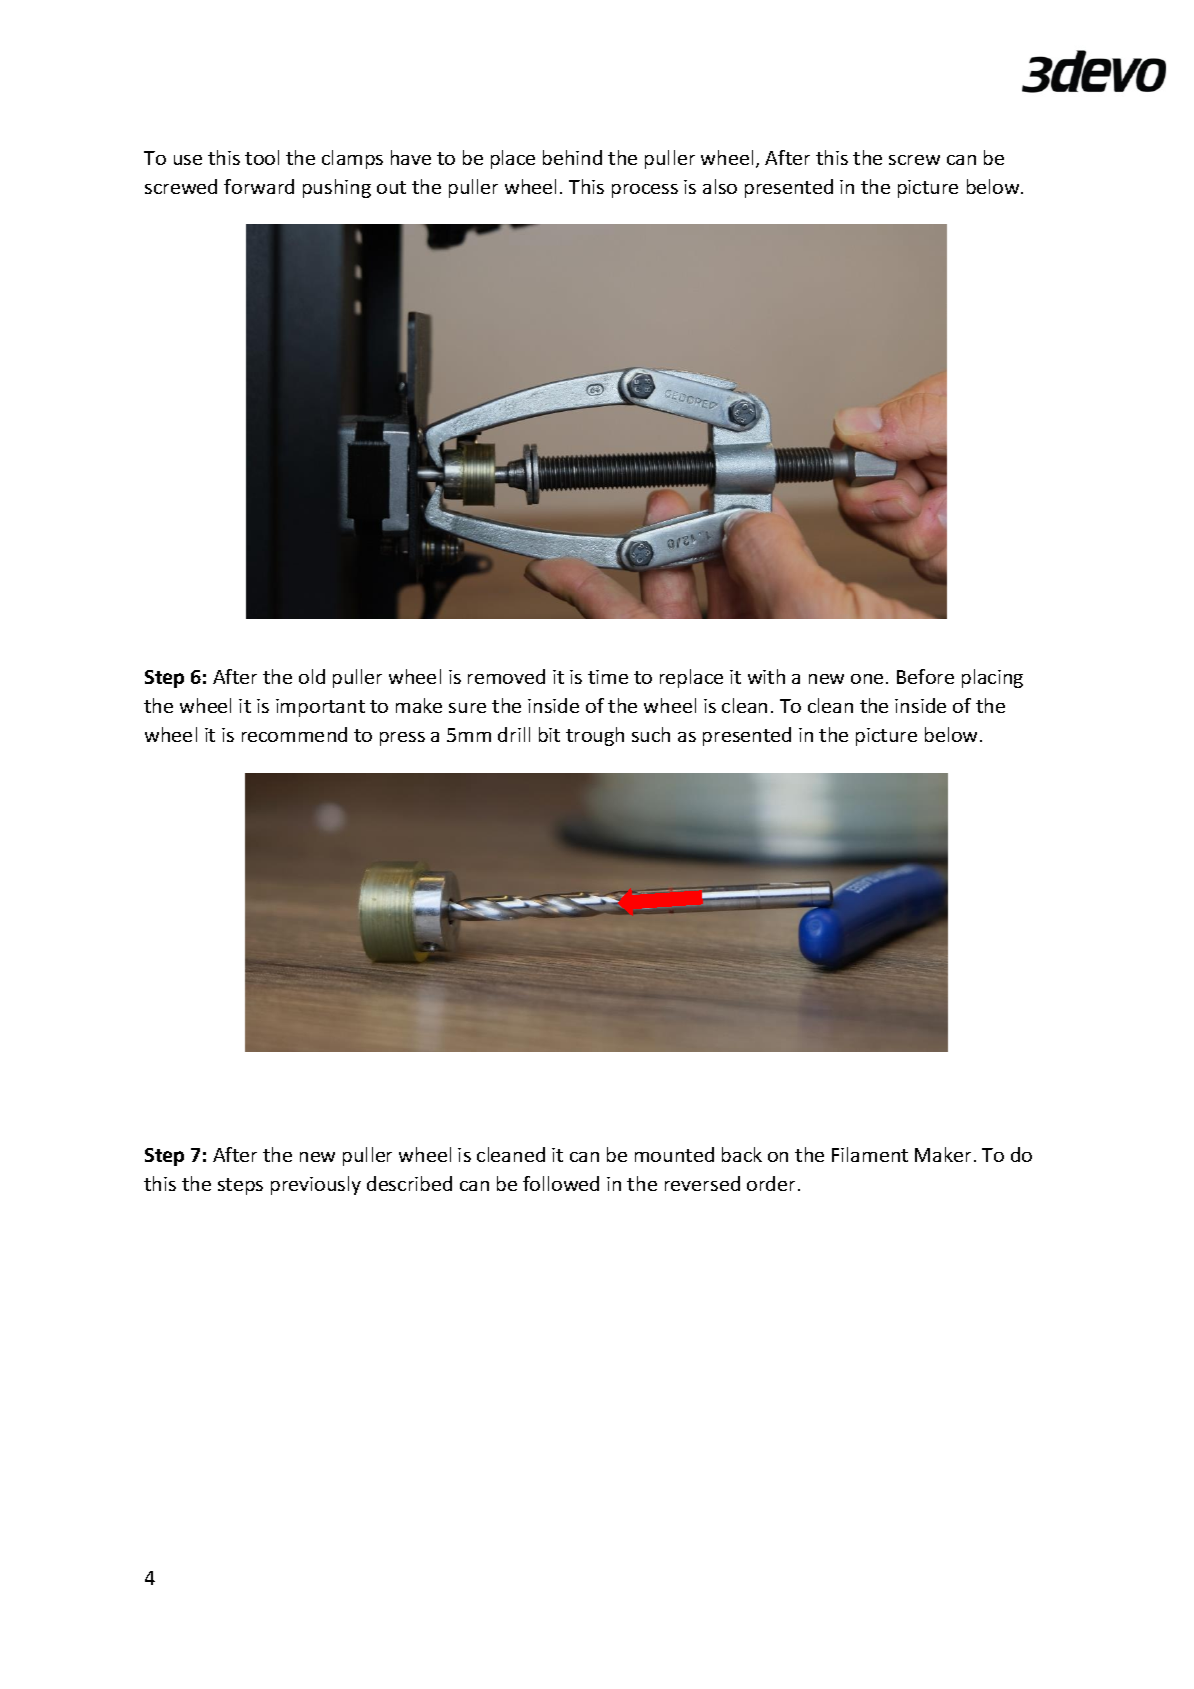  What do you see at coordinates (259, 186) in the document?
I see `forward` at bounding box center [259, 186].
